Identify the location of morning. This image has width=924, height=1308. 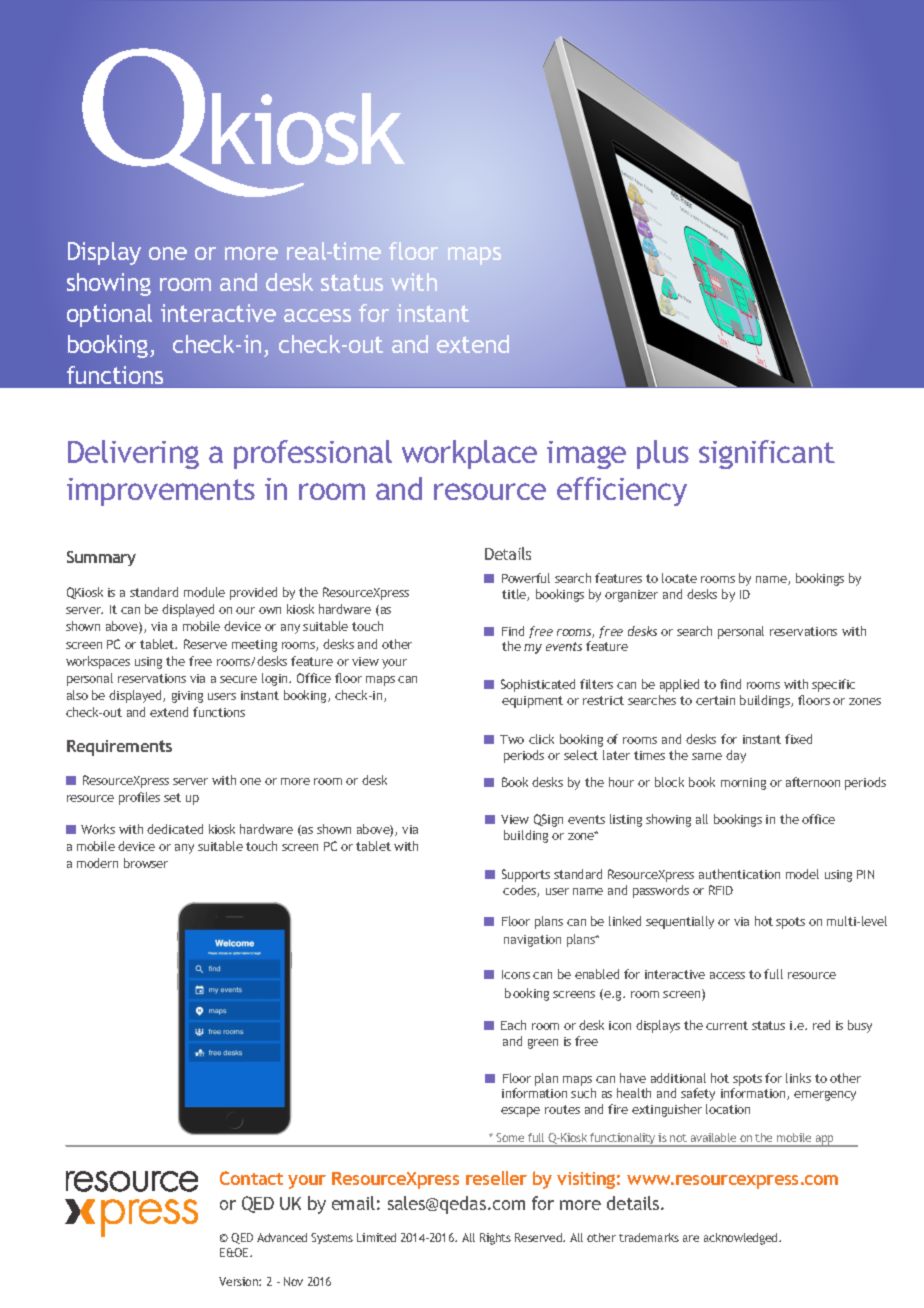
(743, 784).
